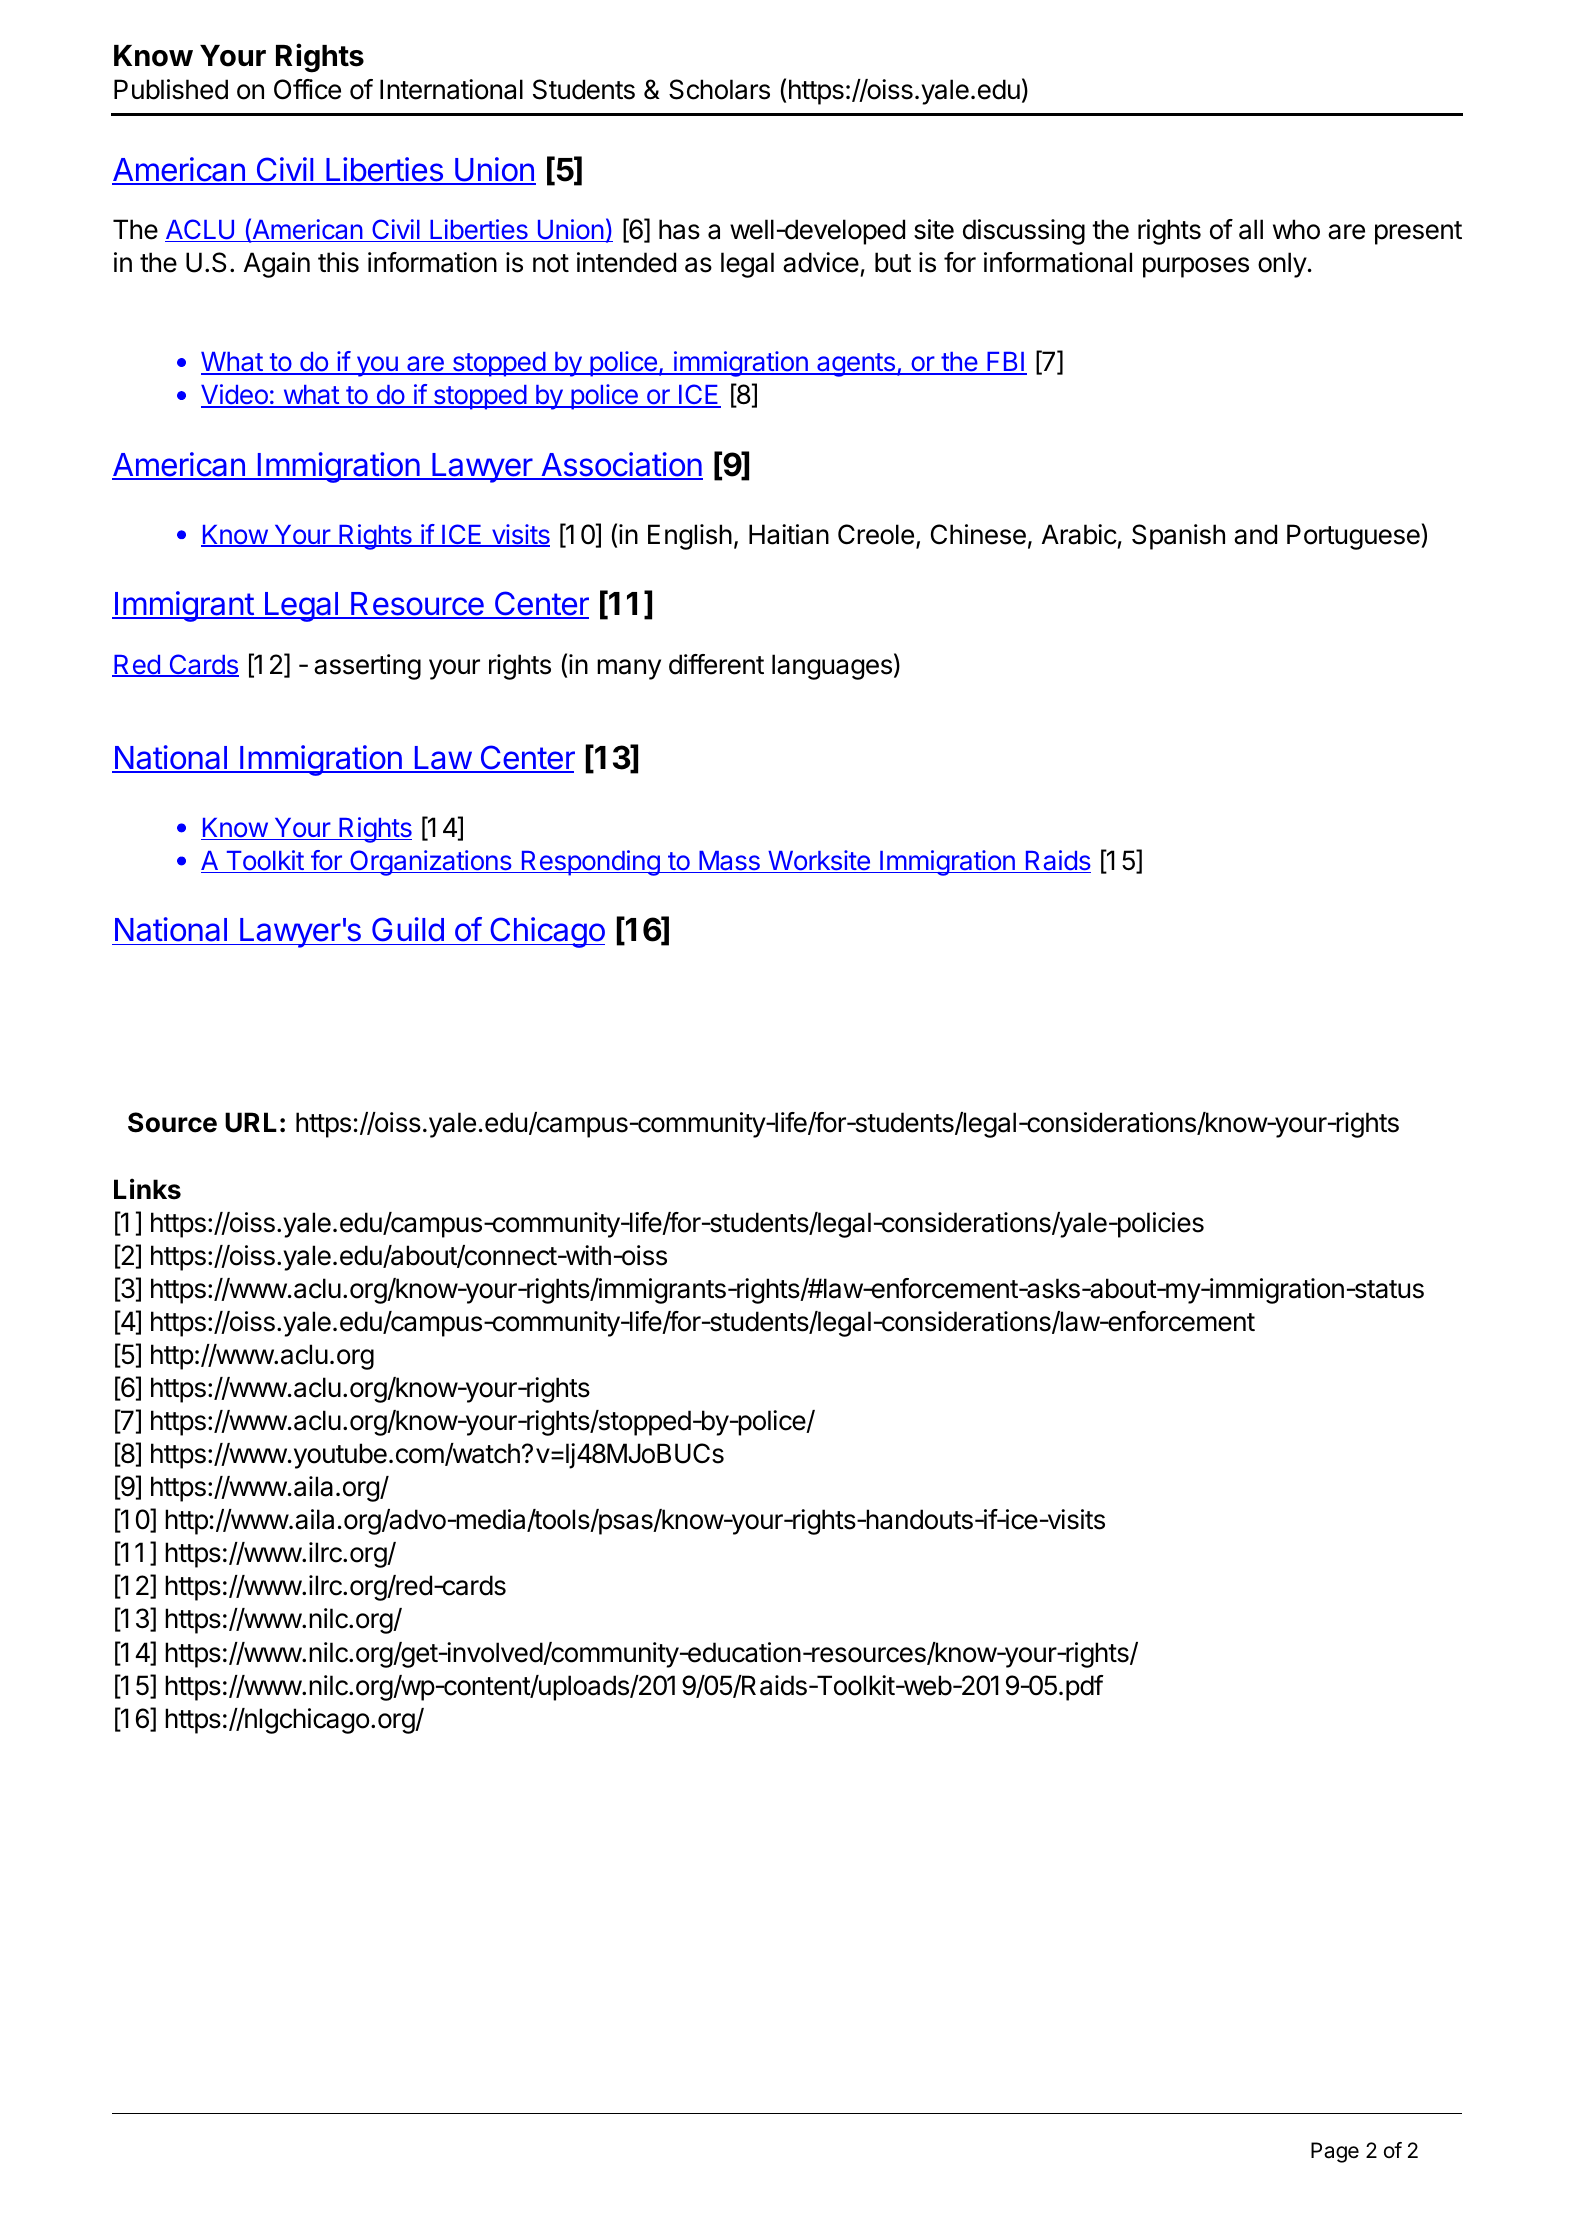  What do you see at coordinates (147, 1189) in the screenshot?
I see `Links` at bounding box center [147, 1189].
